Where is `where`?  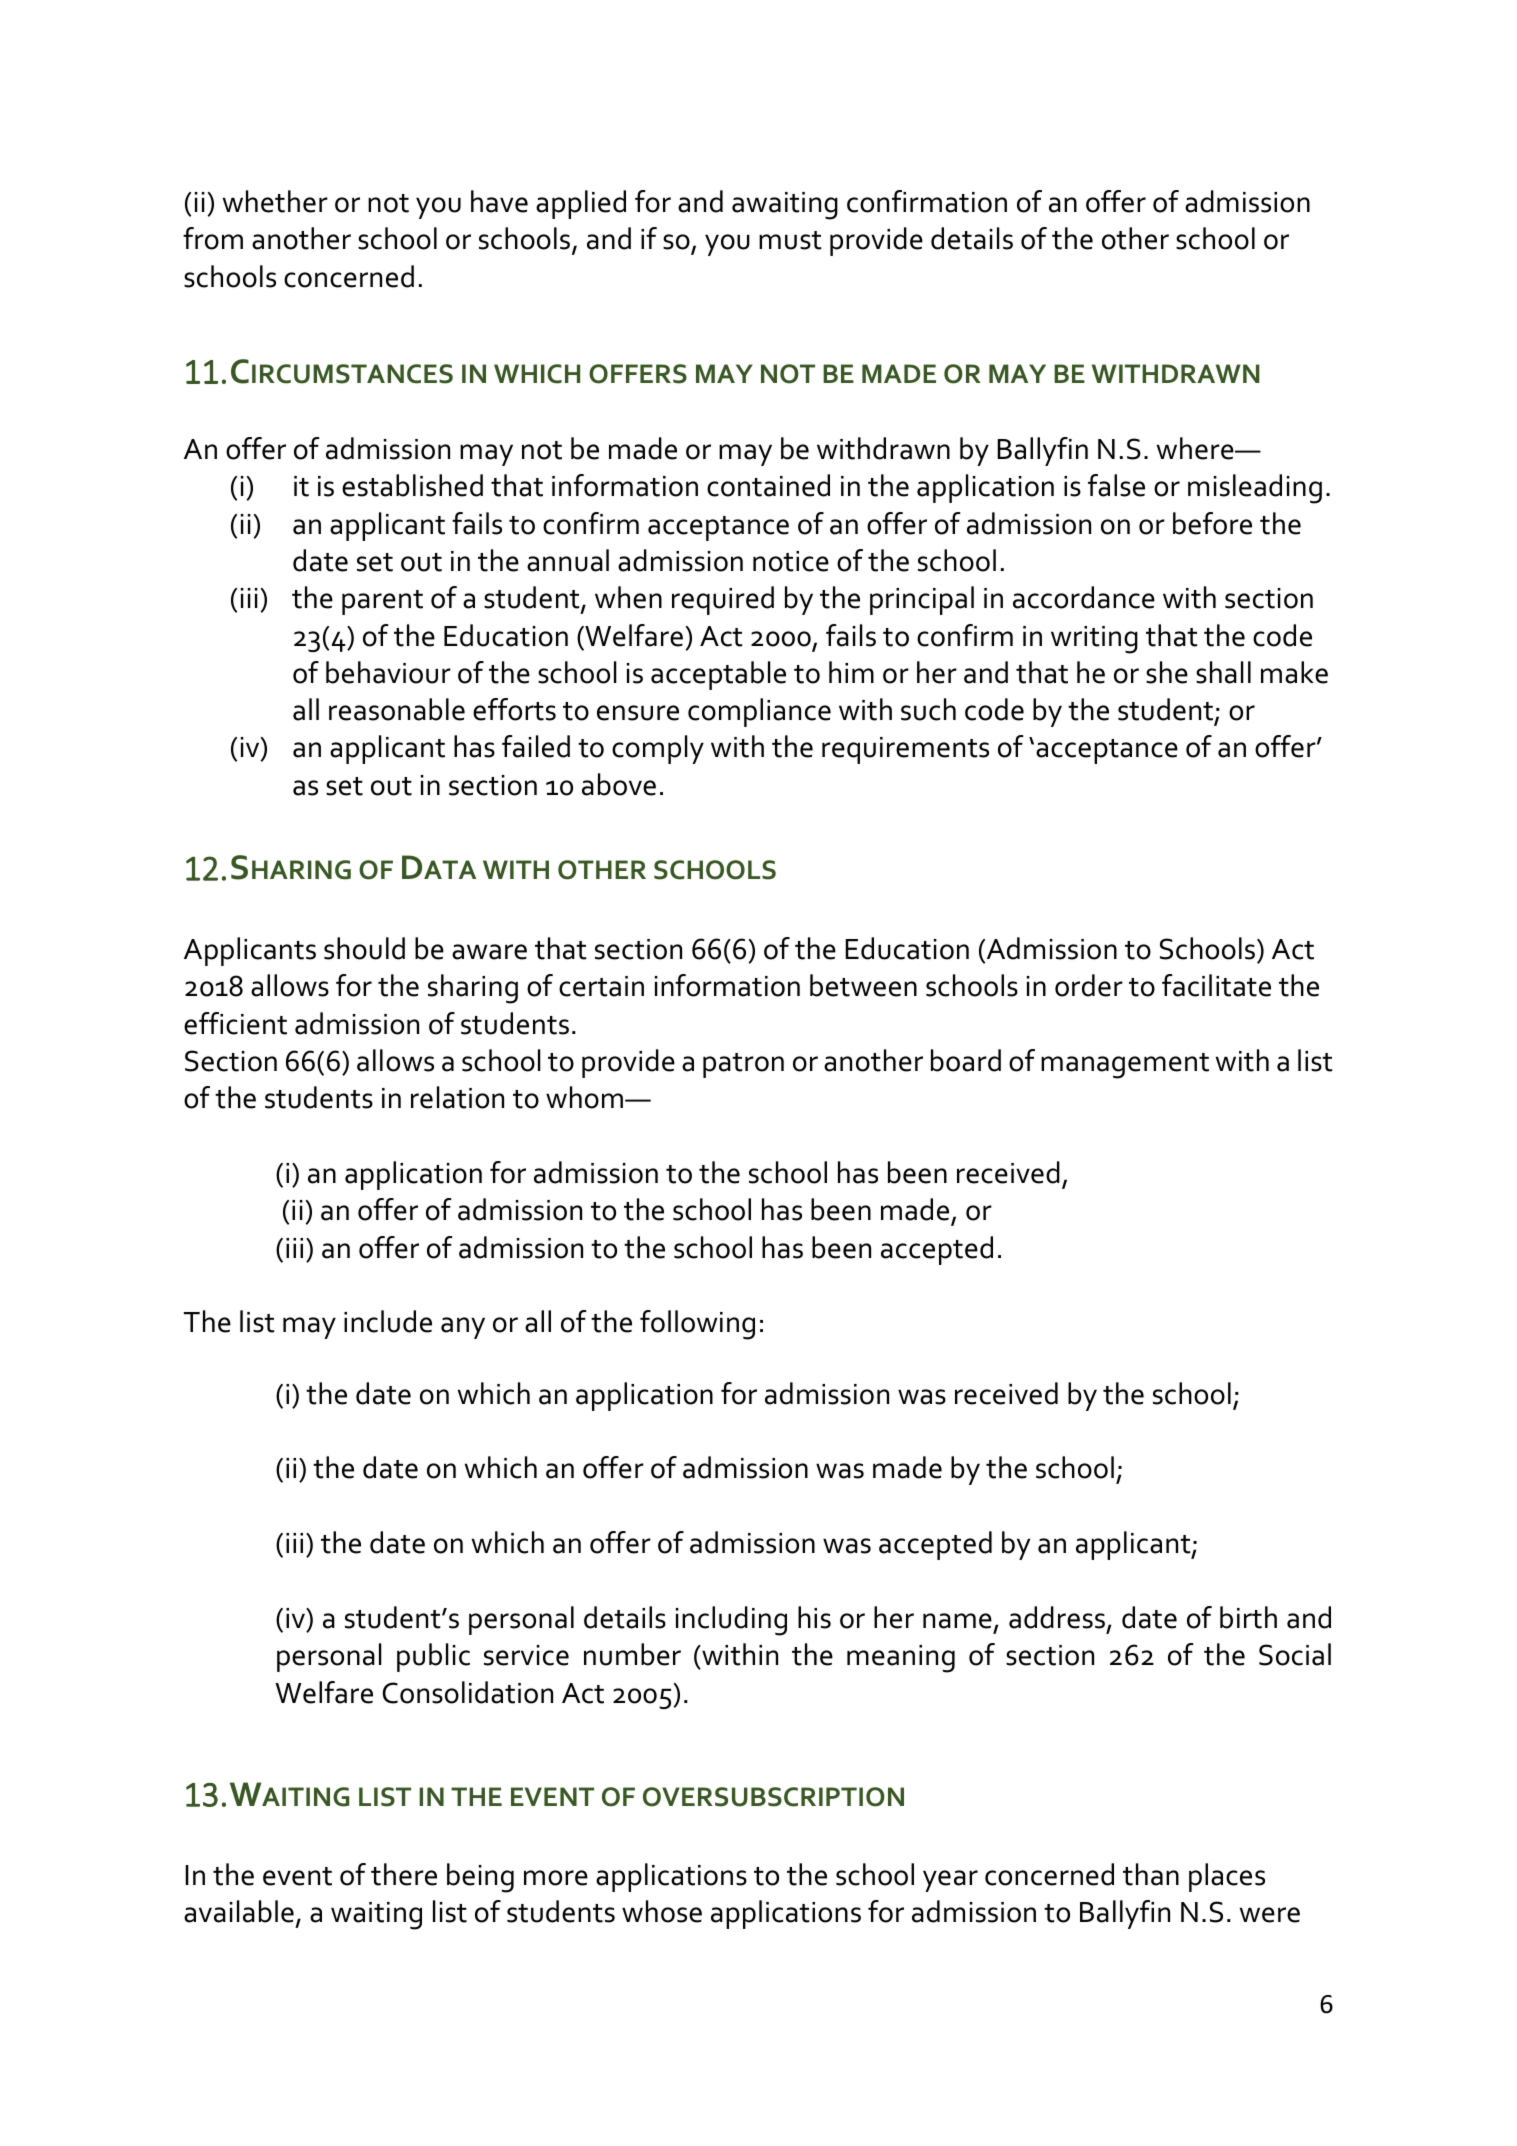 where is located at coordinates (1196, 448).
